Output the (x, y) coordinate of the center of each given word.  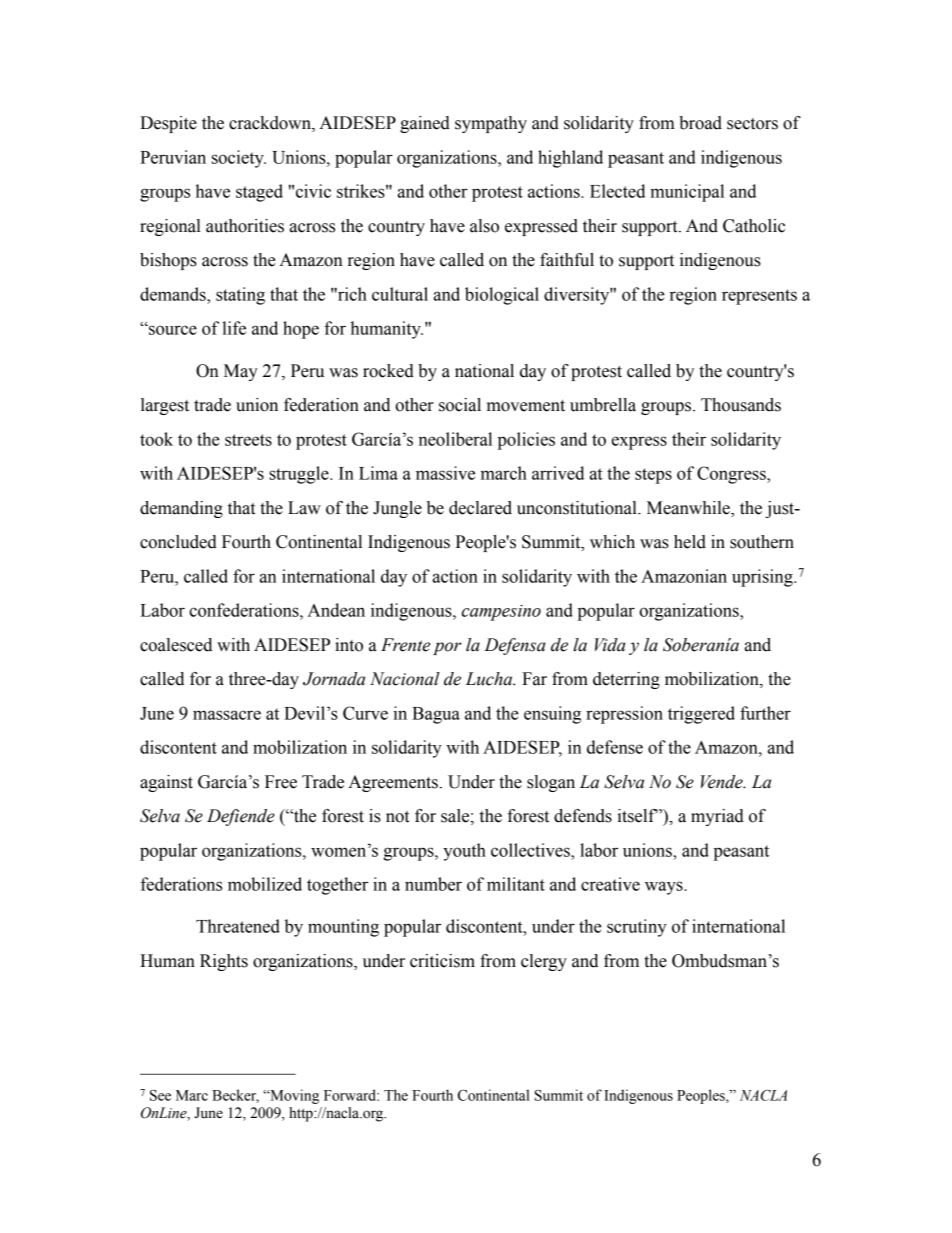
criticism (442, 961)
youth (464, 852)
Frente (405, 645)
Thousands (741, 405)
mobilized (265, 884)
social (460, 405)
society (239, 159)
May (241, 372)
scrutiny (637, 928)
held (690, 542)
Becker (235, 1096)
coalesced (176, 645)
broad (700, 123)
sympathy (491, 124)
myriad (717, 817)
